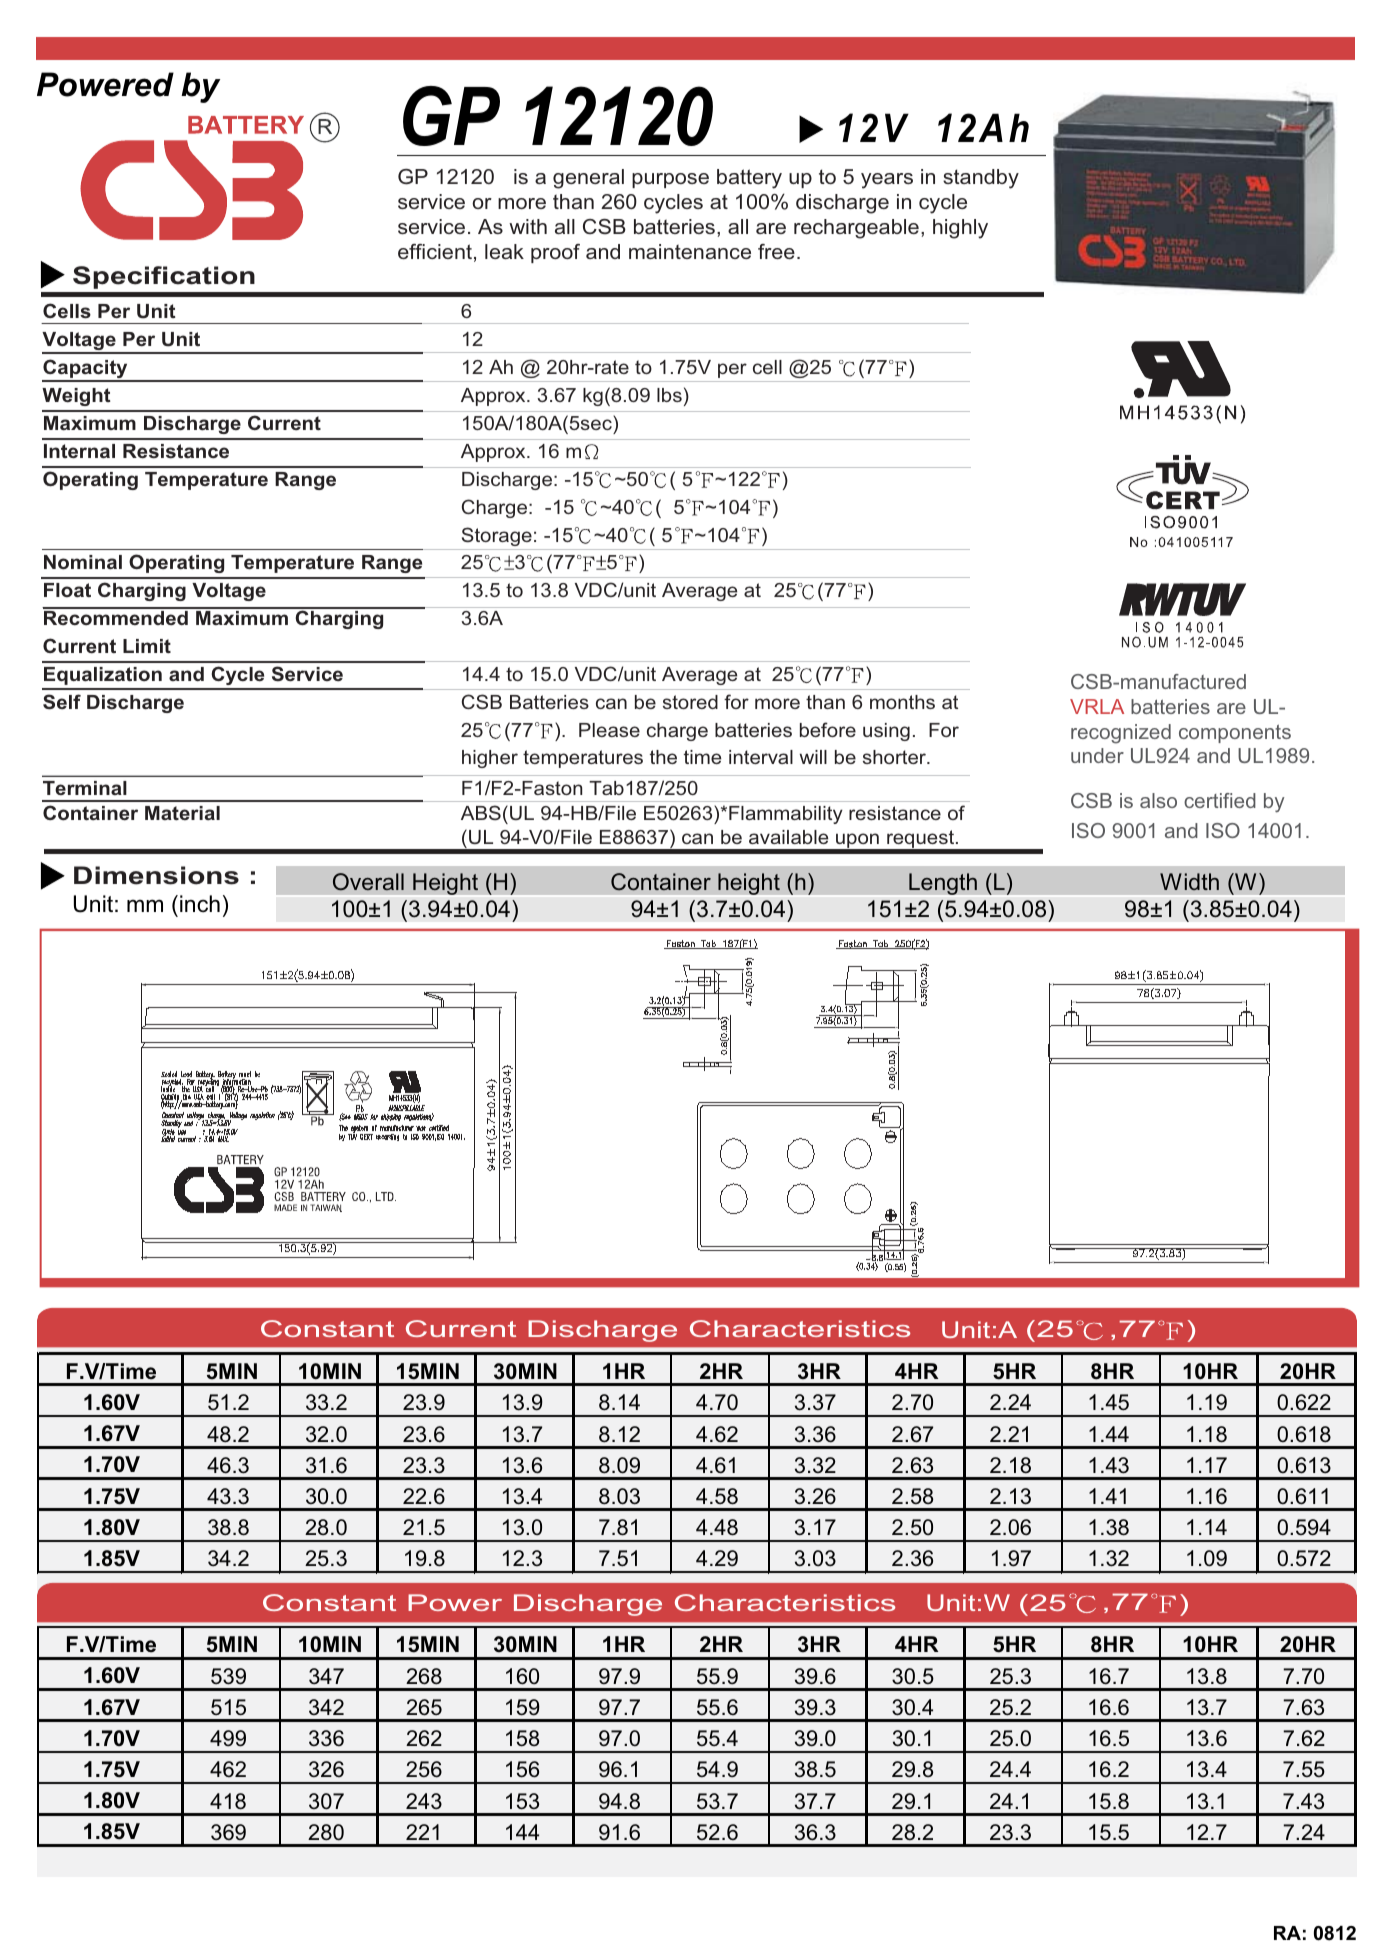 The image size is (1386, 1960). I want to click on Internal, so click(79, 451).
